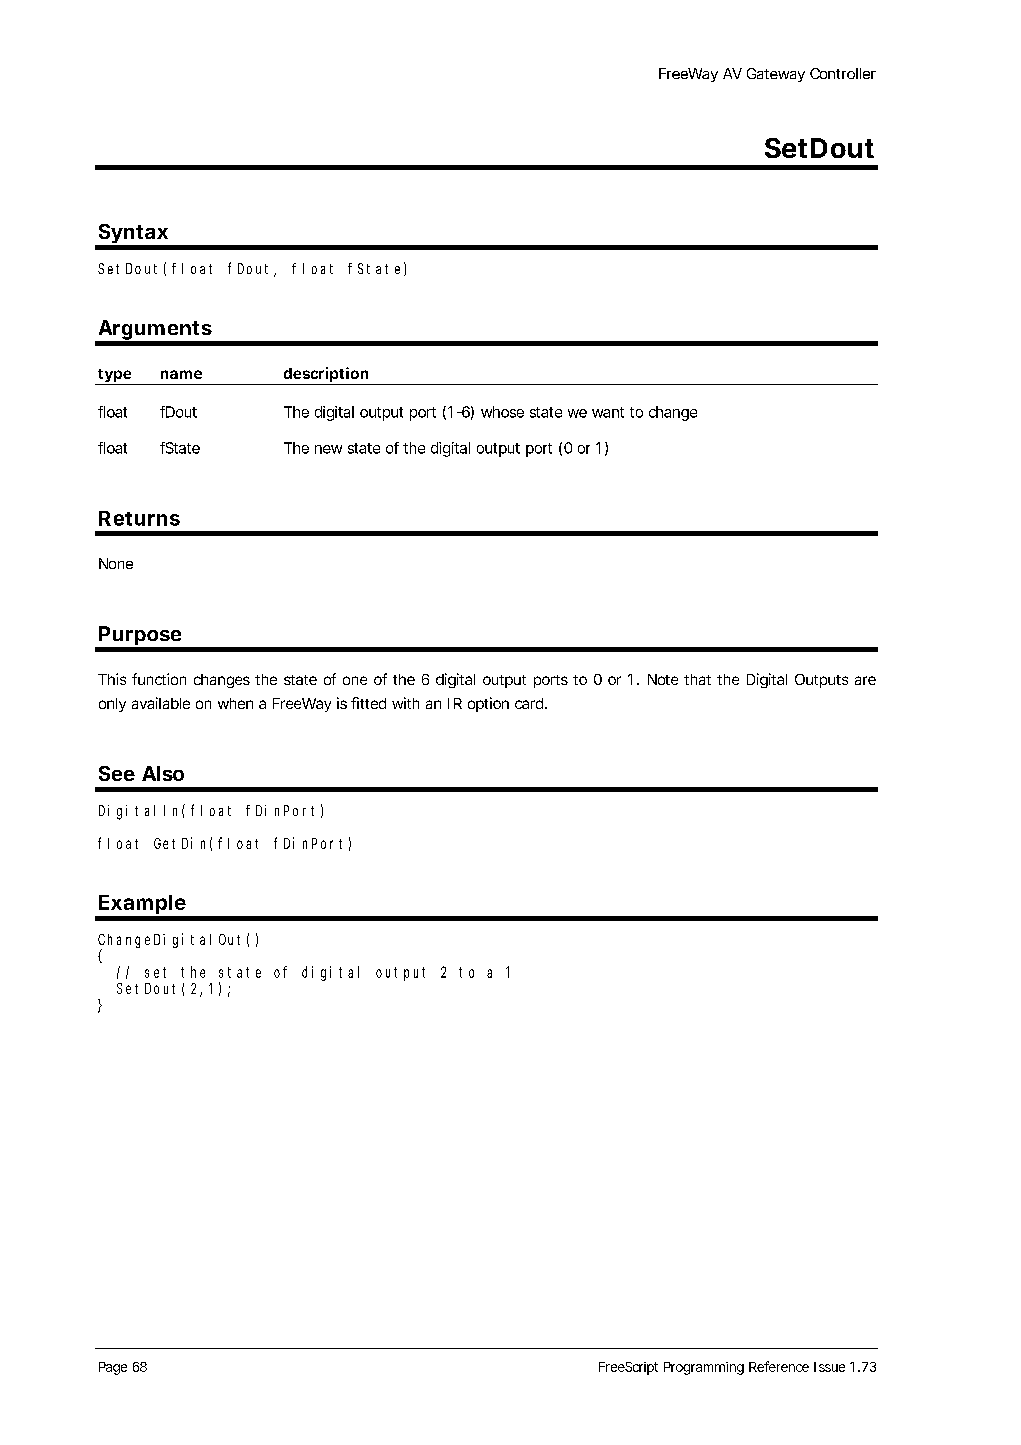 This screenshot has height=1445, width=1021. Describe the element at coordinates (843, 73) in the screenshot. I see `Controller` at that location.
